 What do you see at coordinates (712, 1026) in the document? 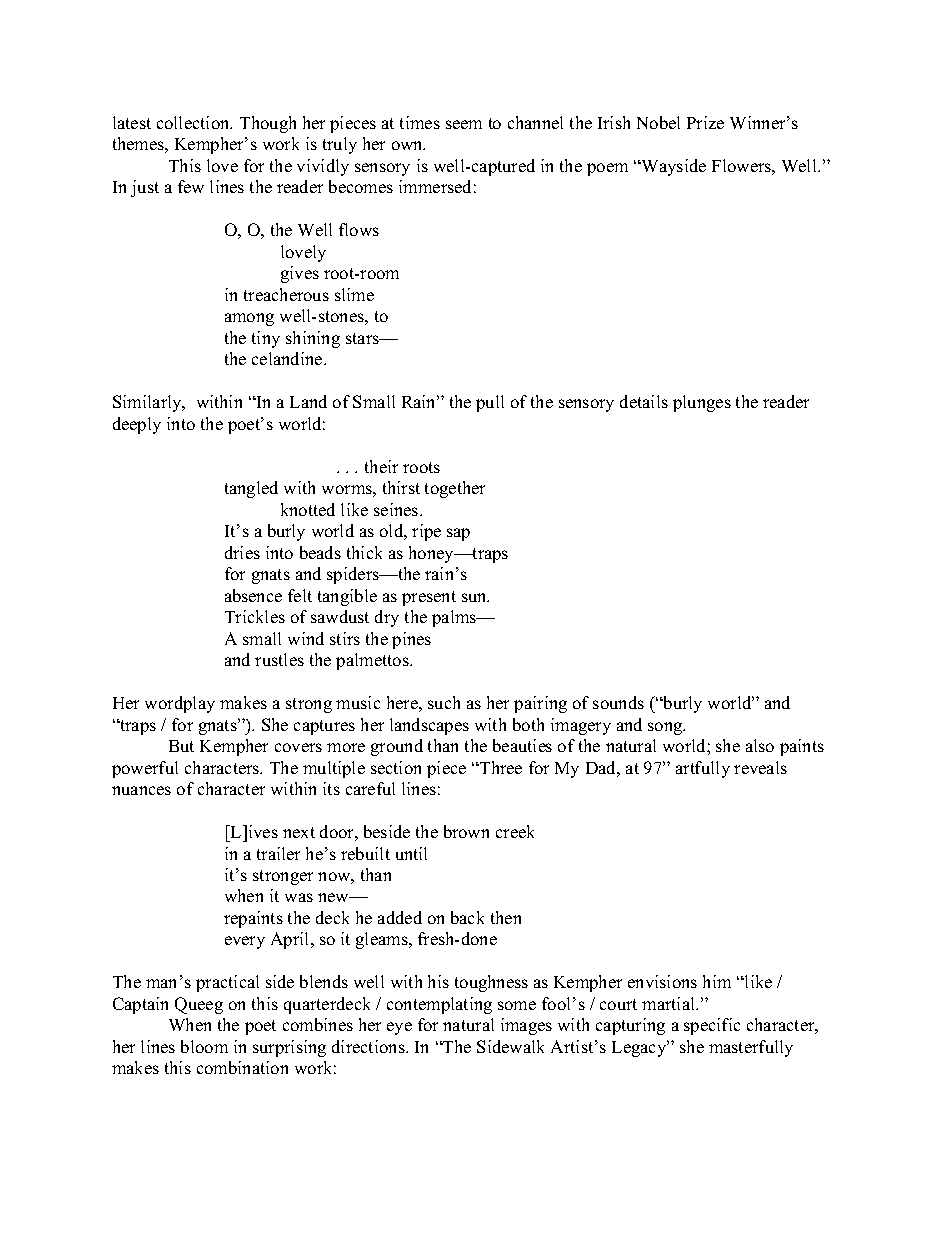
I see `specific` at bounding box center [712, 1026].
